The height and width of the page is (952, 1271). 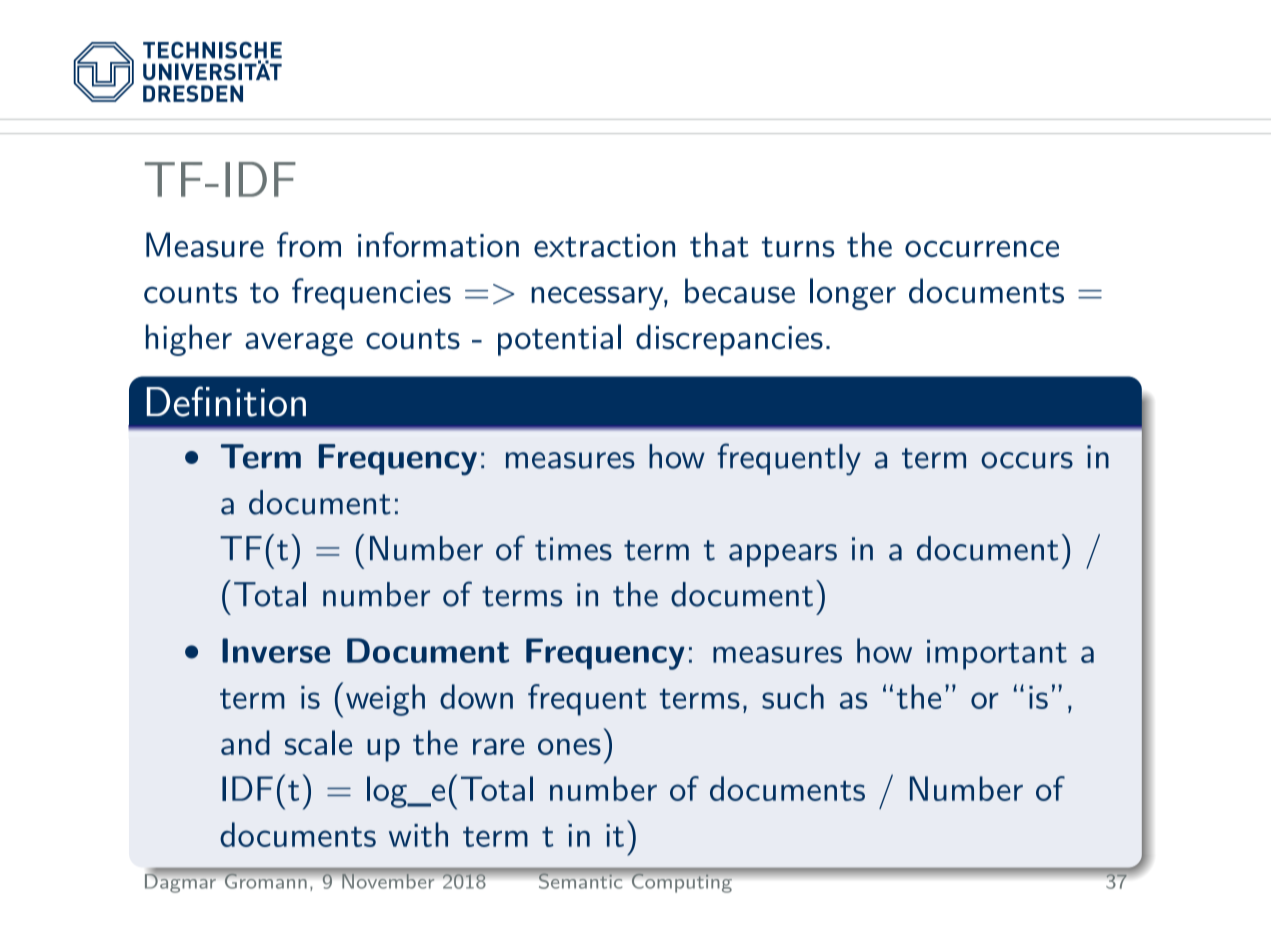 What do you see at coordinates (276, 650) in the page?
I see `Inverse` at bounding box center [276, 650].
